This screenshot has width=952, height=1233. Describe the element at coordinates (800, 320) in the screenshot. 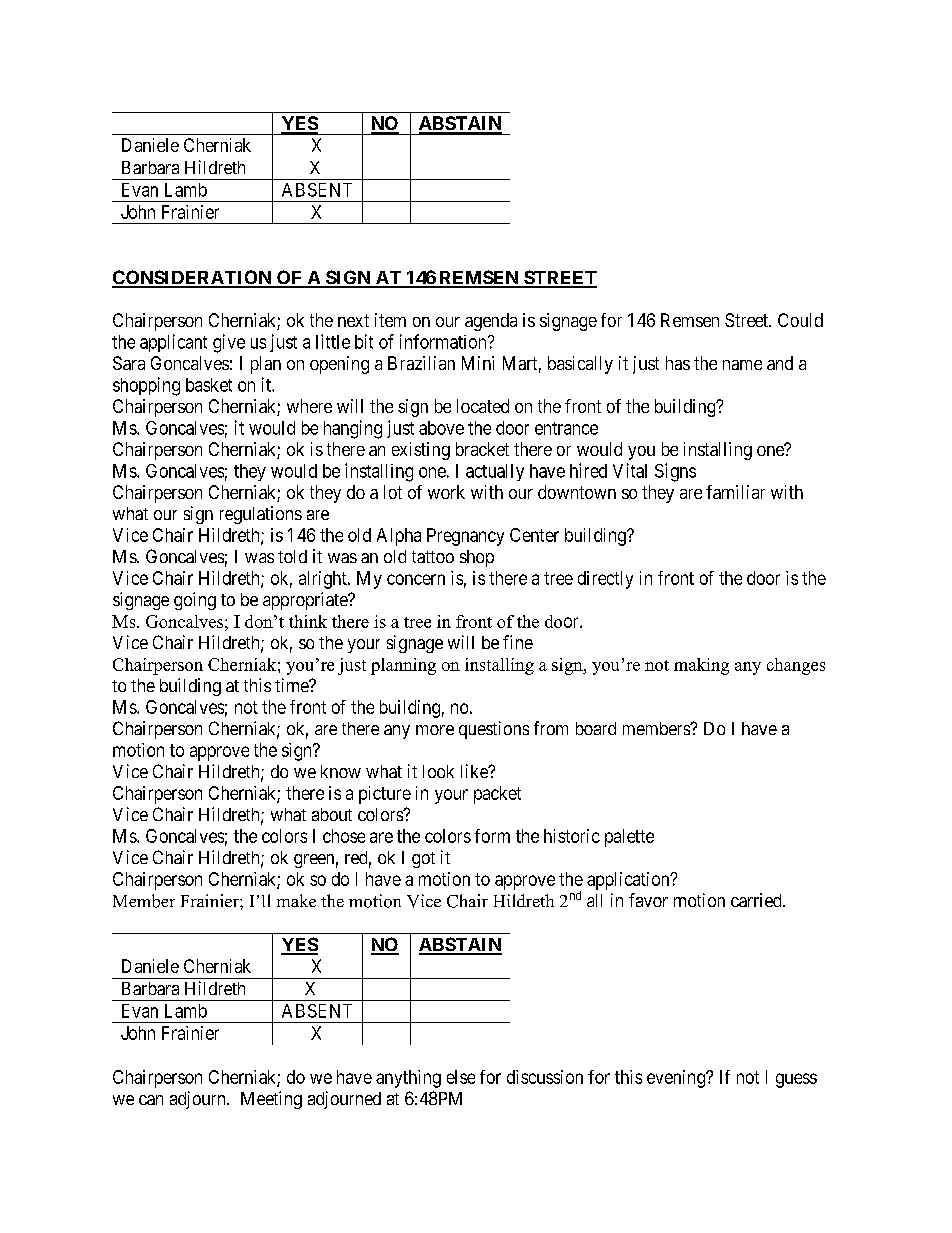

I see `Could` at that location.
